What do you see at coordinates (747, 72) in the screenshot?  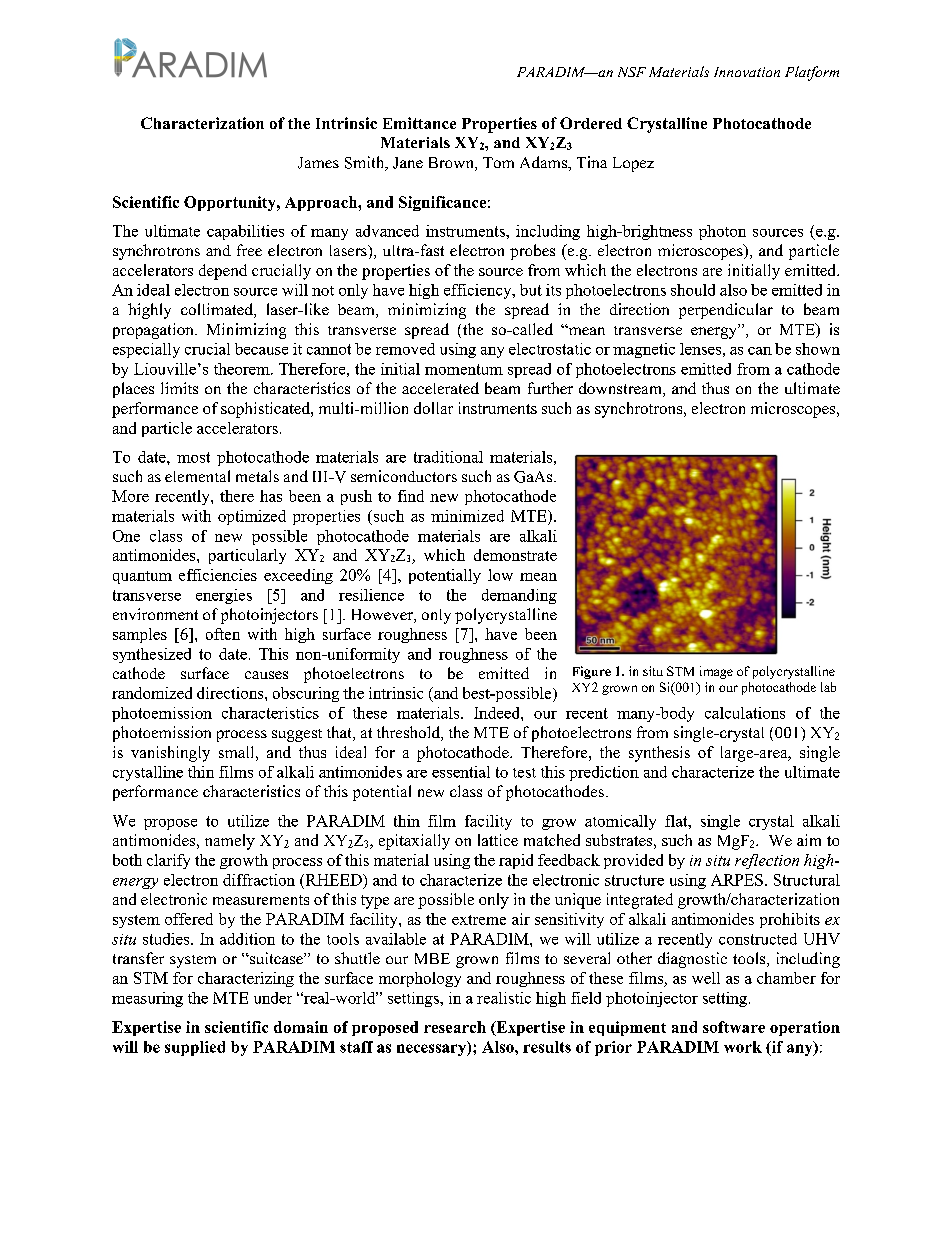 I see `Innovation` at bounding box center [747, 72].
